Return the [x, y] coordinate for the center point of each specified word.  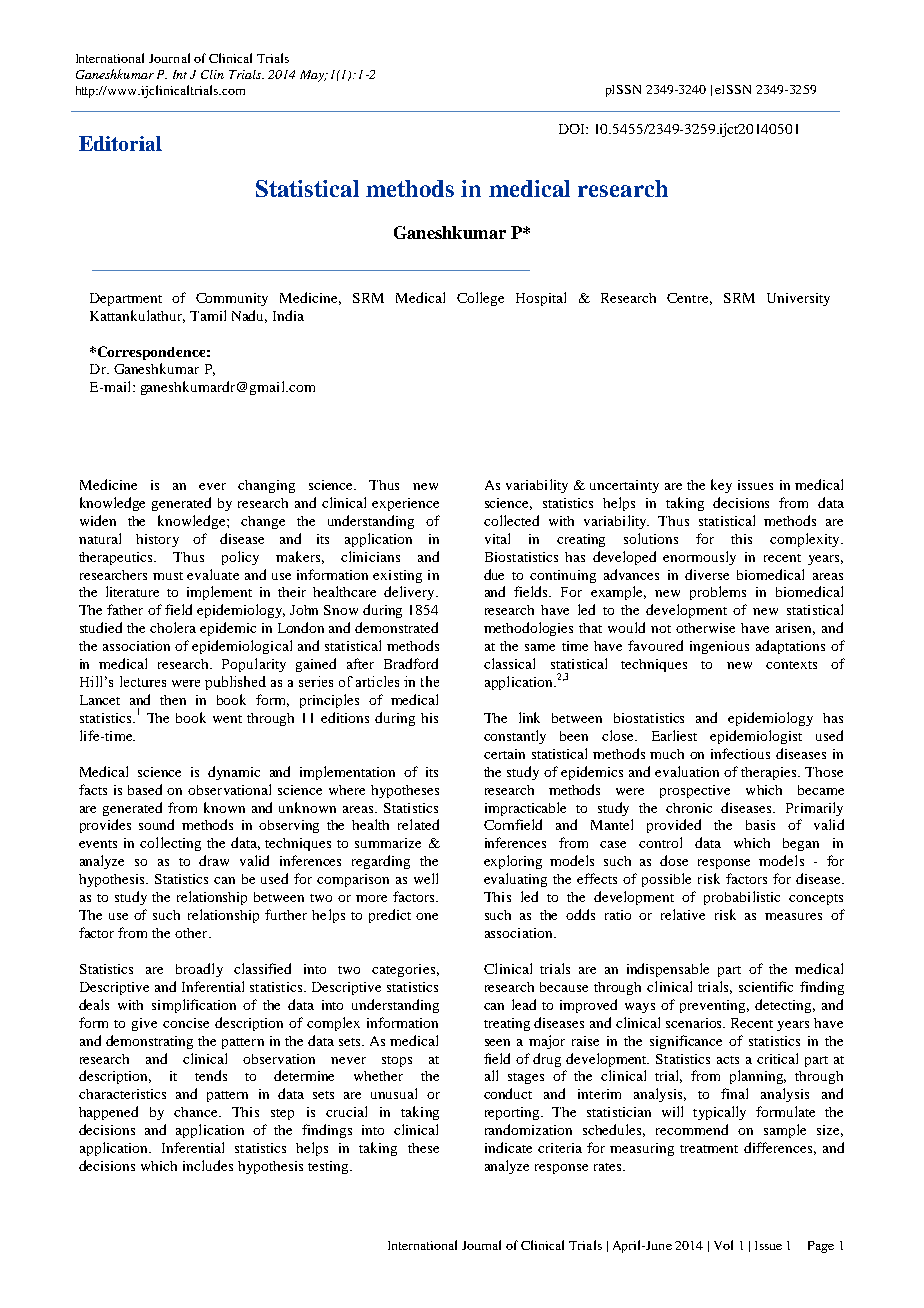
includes [208, 1165]
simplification [194, 1006]
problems [718, 593]
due [494, 574]
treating [507, 1024]
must [168, 576]
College [480, 299]
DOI [573, 129]
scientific [766, 986]
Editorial [120, 143]
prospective [695, 791]
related [418, 824]
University [798, 299]
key [721, 486]
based [145, 789]
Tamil [208, 315]
